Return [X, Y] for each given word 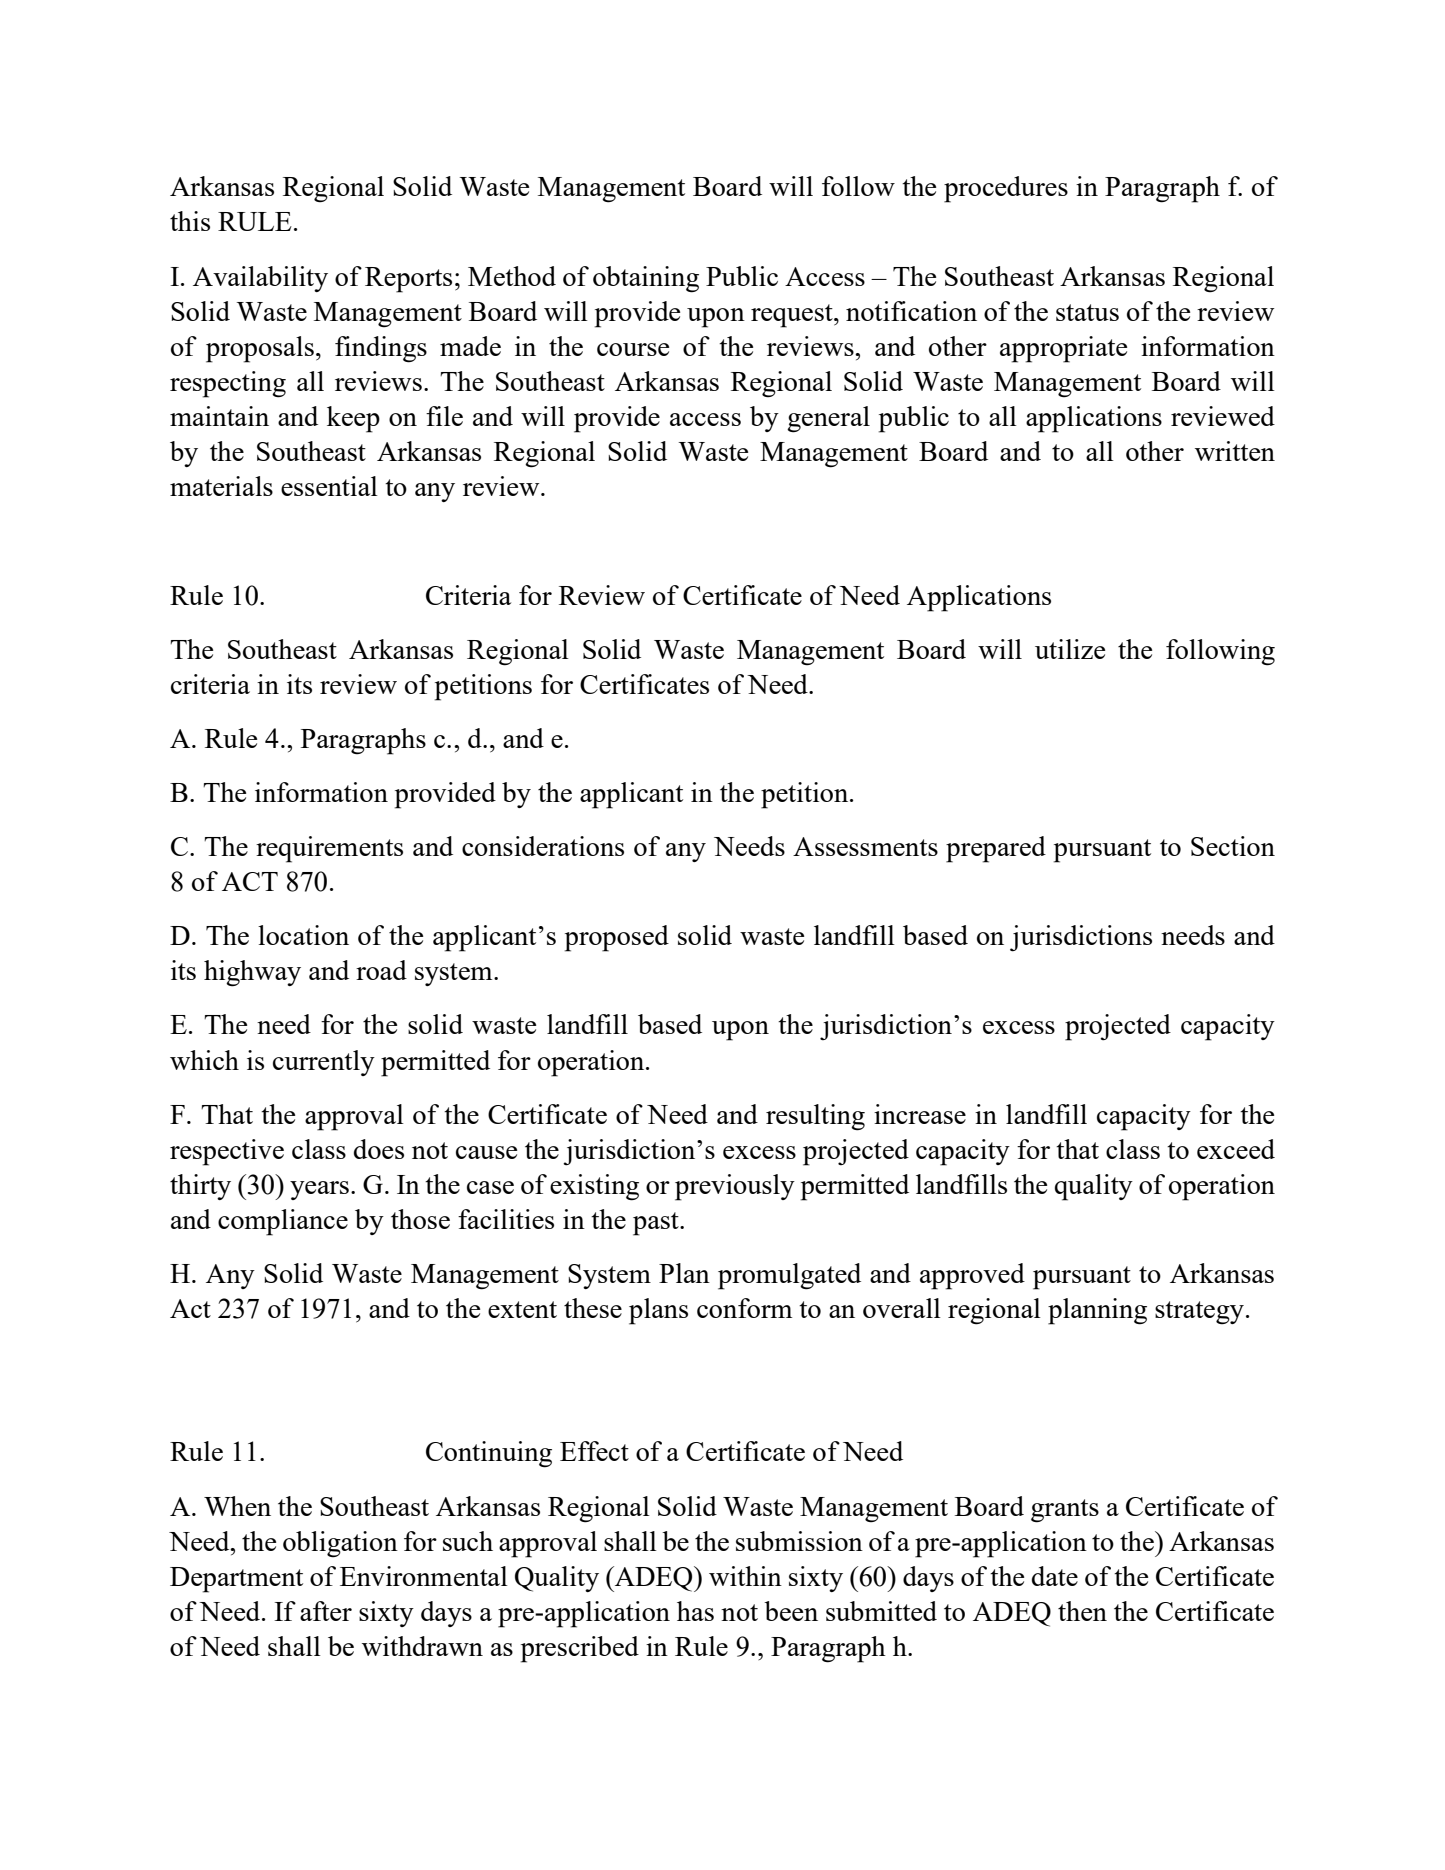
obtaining [646, 279]
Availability [260, 279]
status [1087, 312]
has [695, 1611]
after [326, 1611]
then [1082, 1611]
